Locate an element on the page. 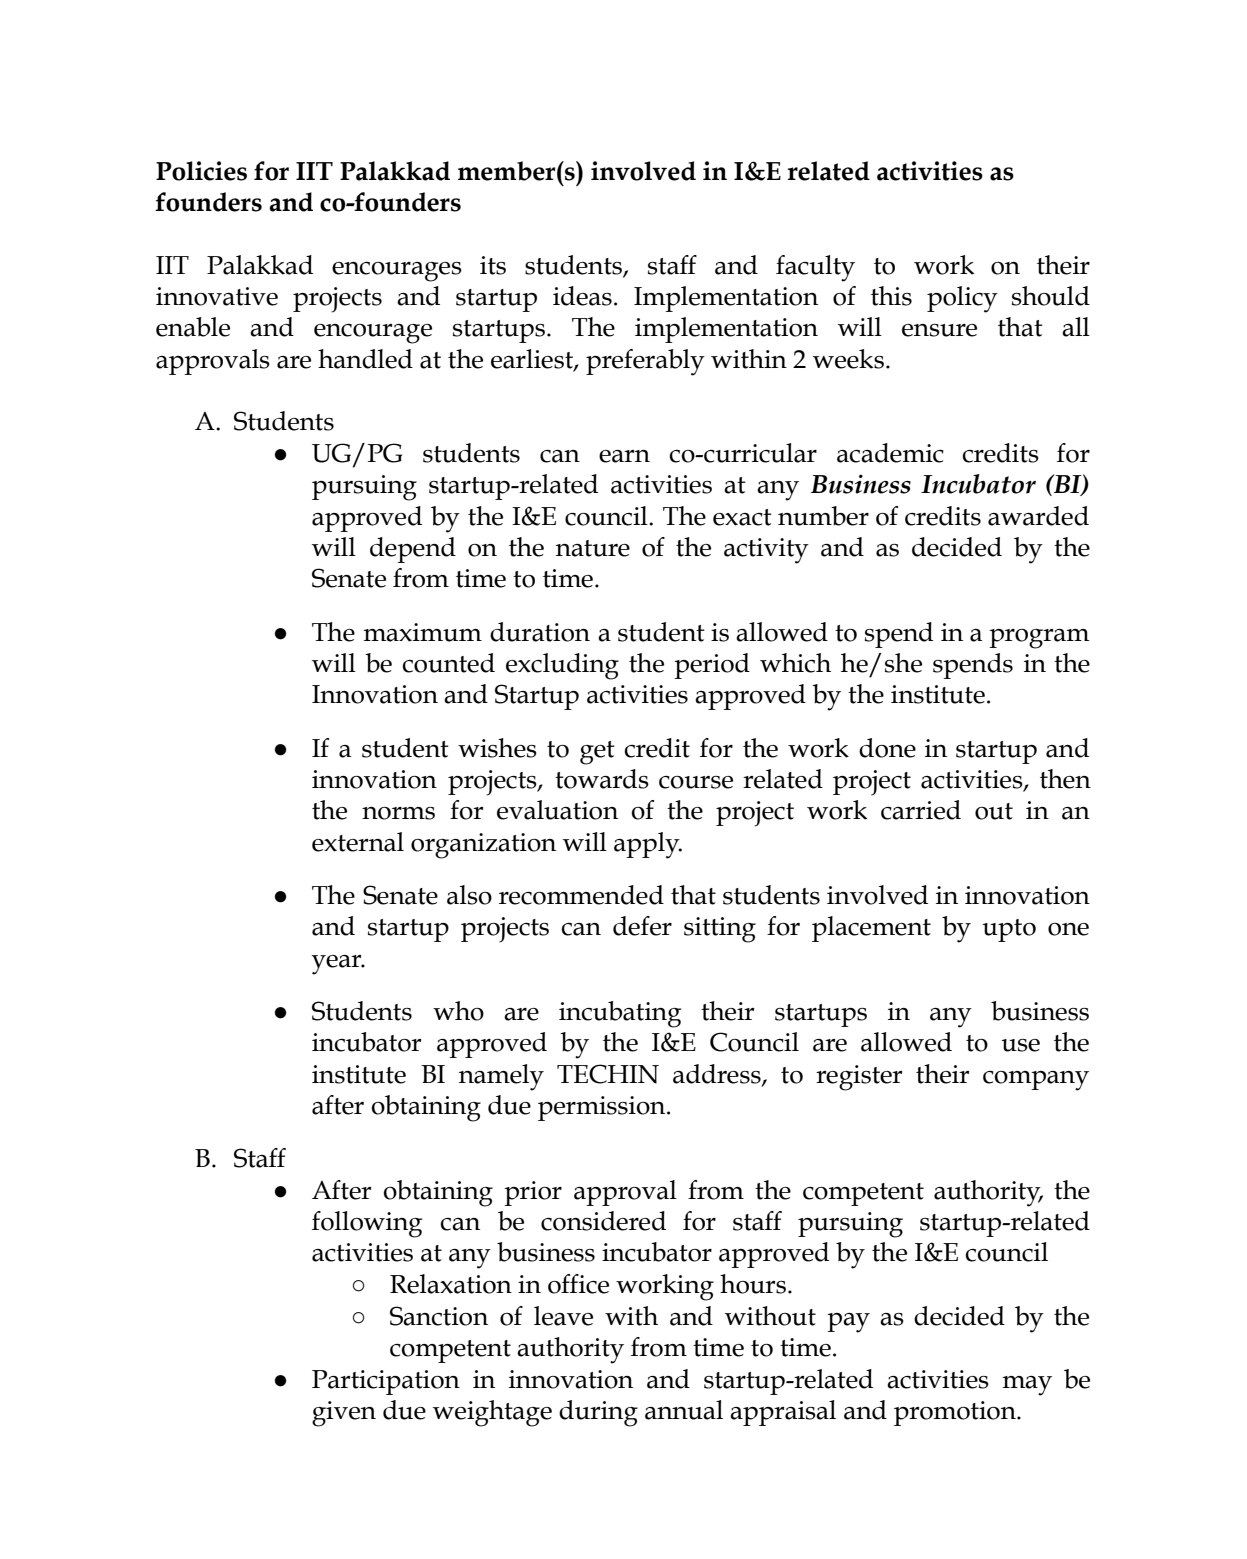 This image has height=1559, width=1247. ideas is located at coordinates (582, 296).
